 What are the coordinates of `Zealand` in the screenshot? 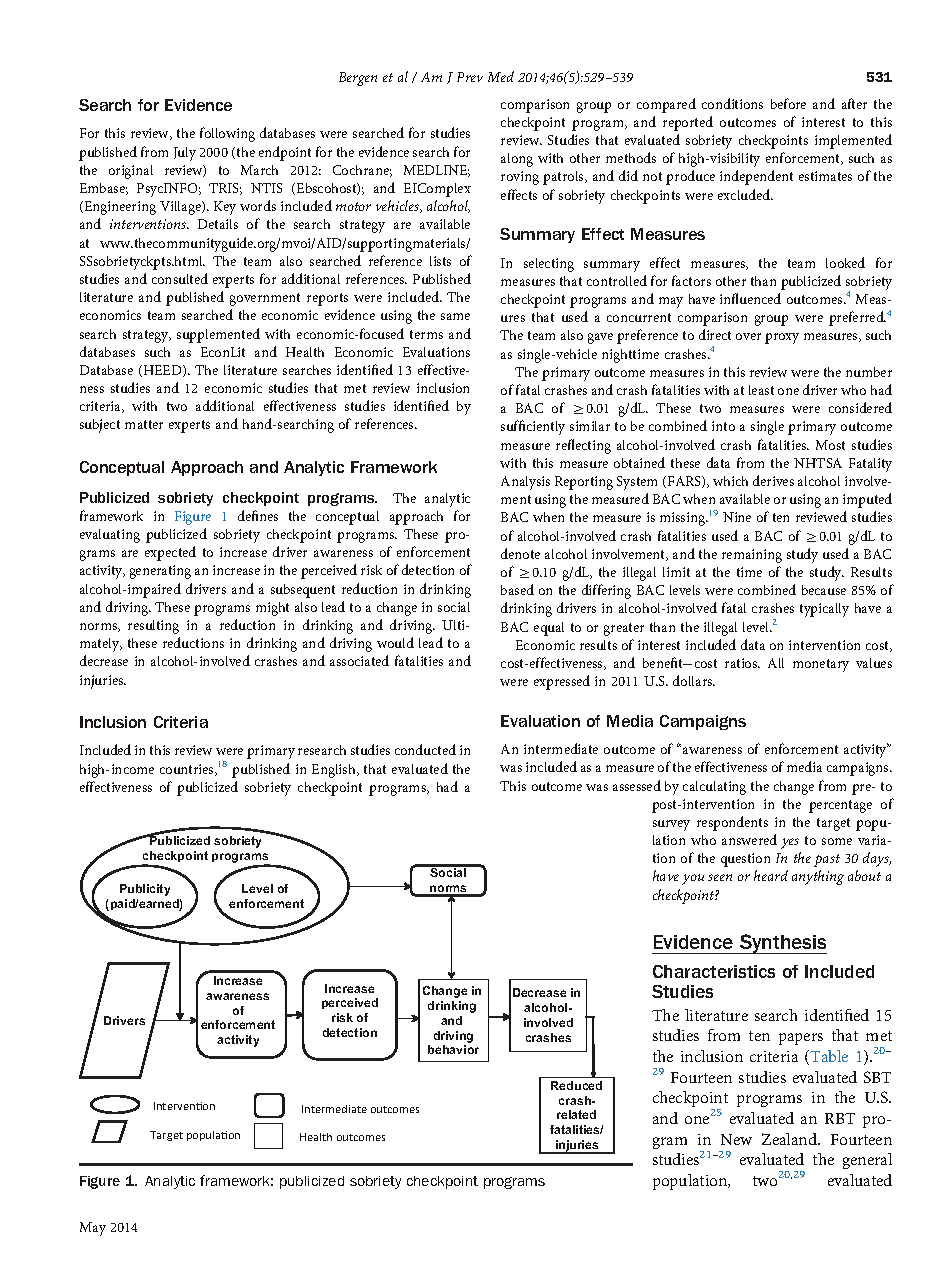 It's located at (791, 1139).
